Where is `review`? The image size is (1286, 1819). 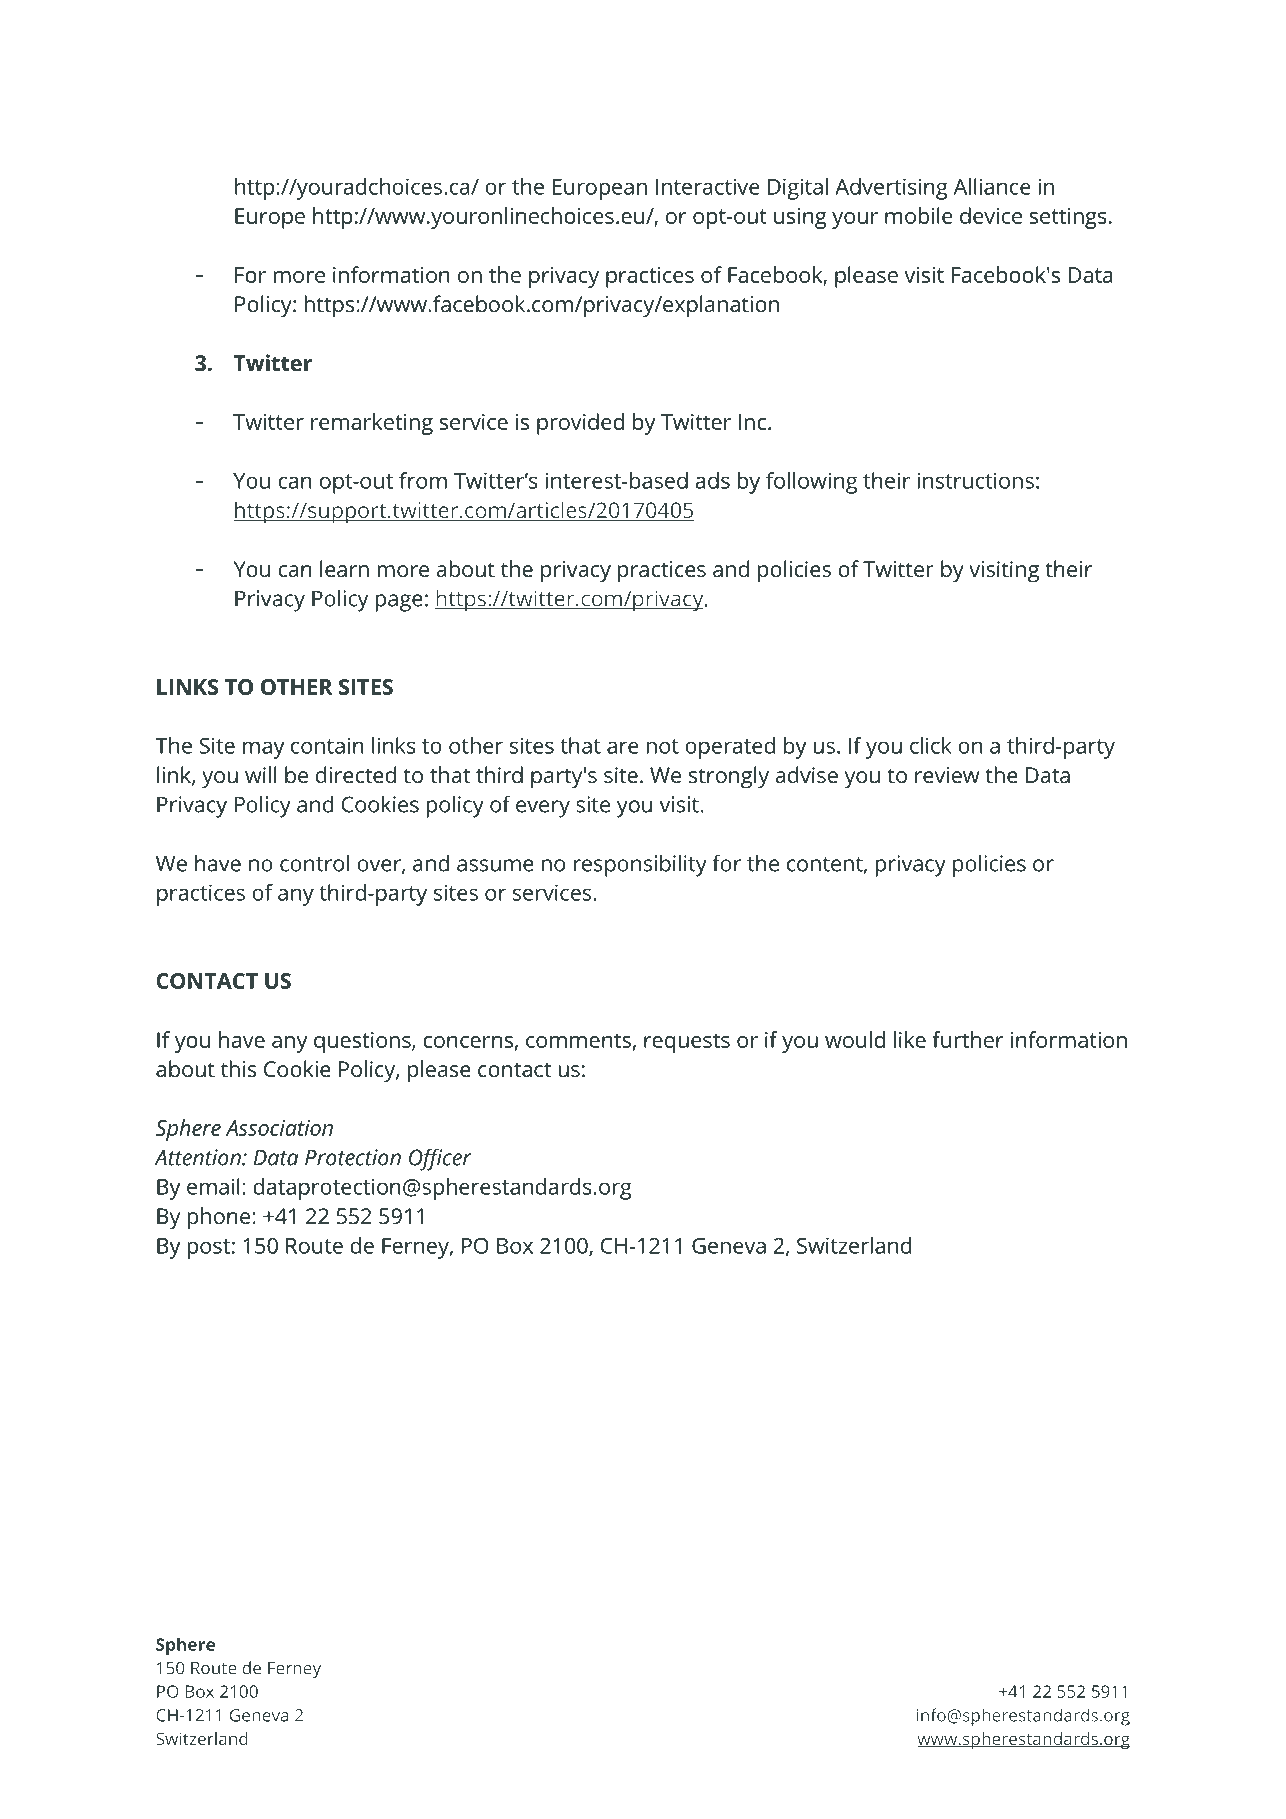
review is located at coordinates (947, 775).
